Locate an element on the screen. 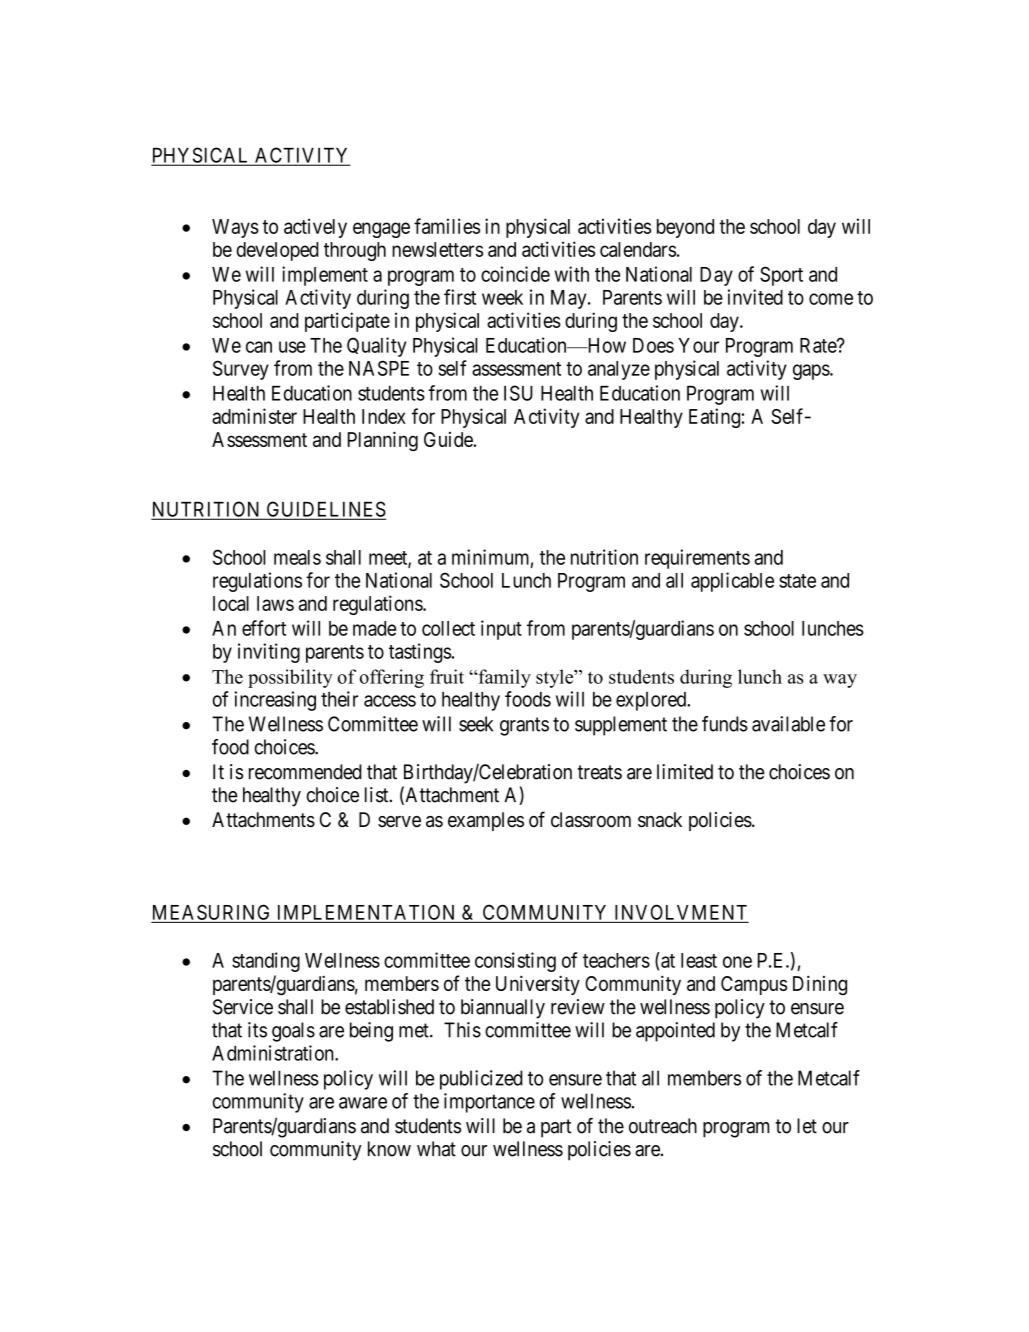 The width and height of the screenshot is (1029, 1332). importance is located at coordinates (489, 1103).
